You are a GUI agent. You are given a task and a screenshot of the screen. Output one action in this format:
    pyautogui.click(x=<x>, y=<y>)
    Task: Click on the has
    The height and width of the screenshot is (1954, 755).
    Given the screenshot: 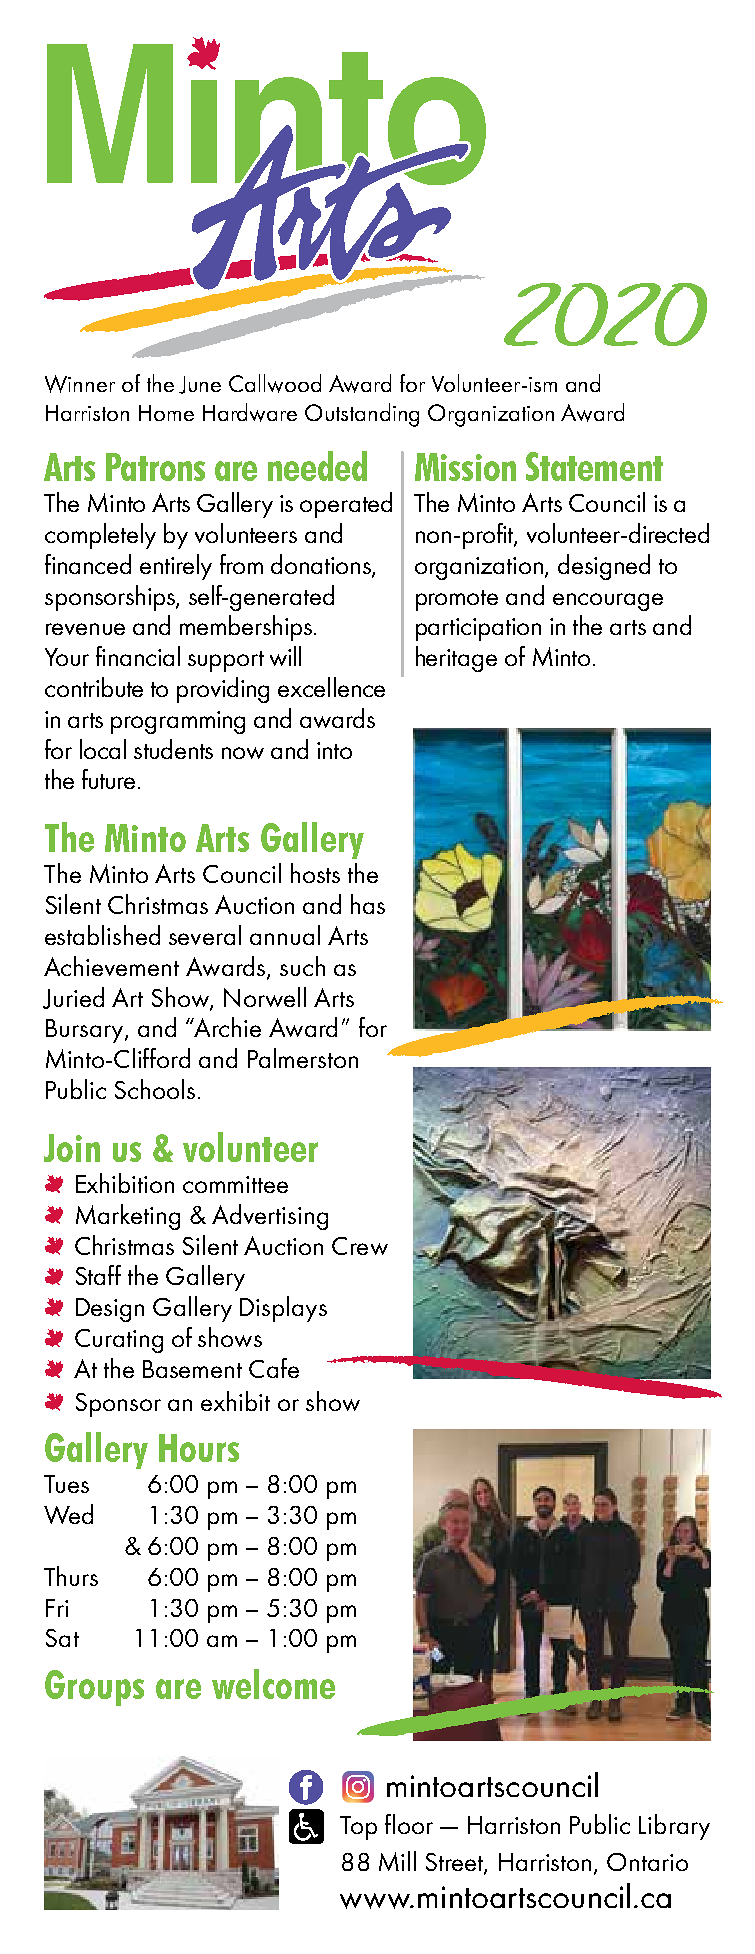 What is the action you would take?
    pyautogui.click(x=368, y=904)
